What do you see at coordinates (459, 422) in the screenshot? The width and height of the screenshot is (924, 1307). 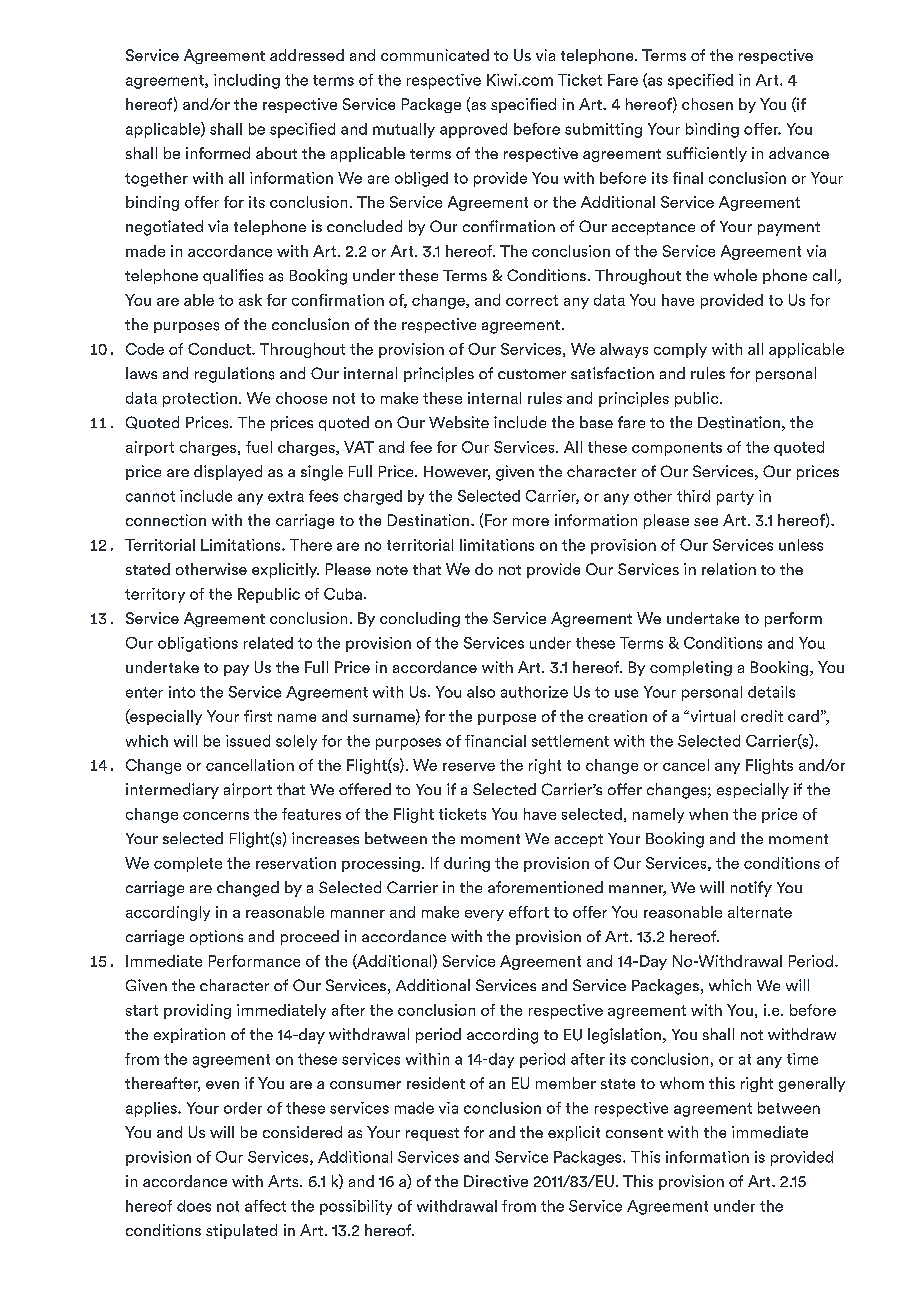 I see `Website` at bounding box center [459, 422].
